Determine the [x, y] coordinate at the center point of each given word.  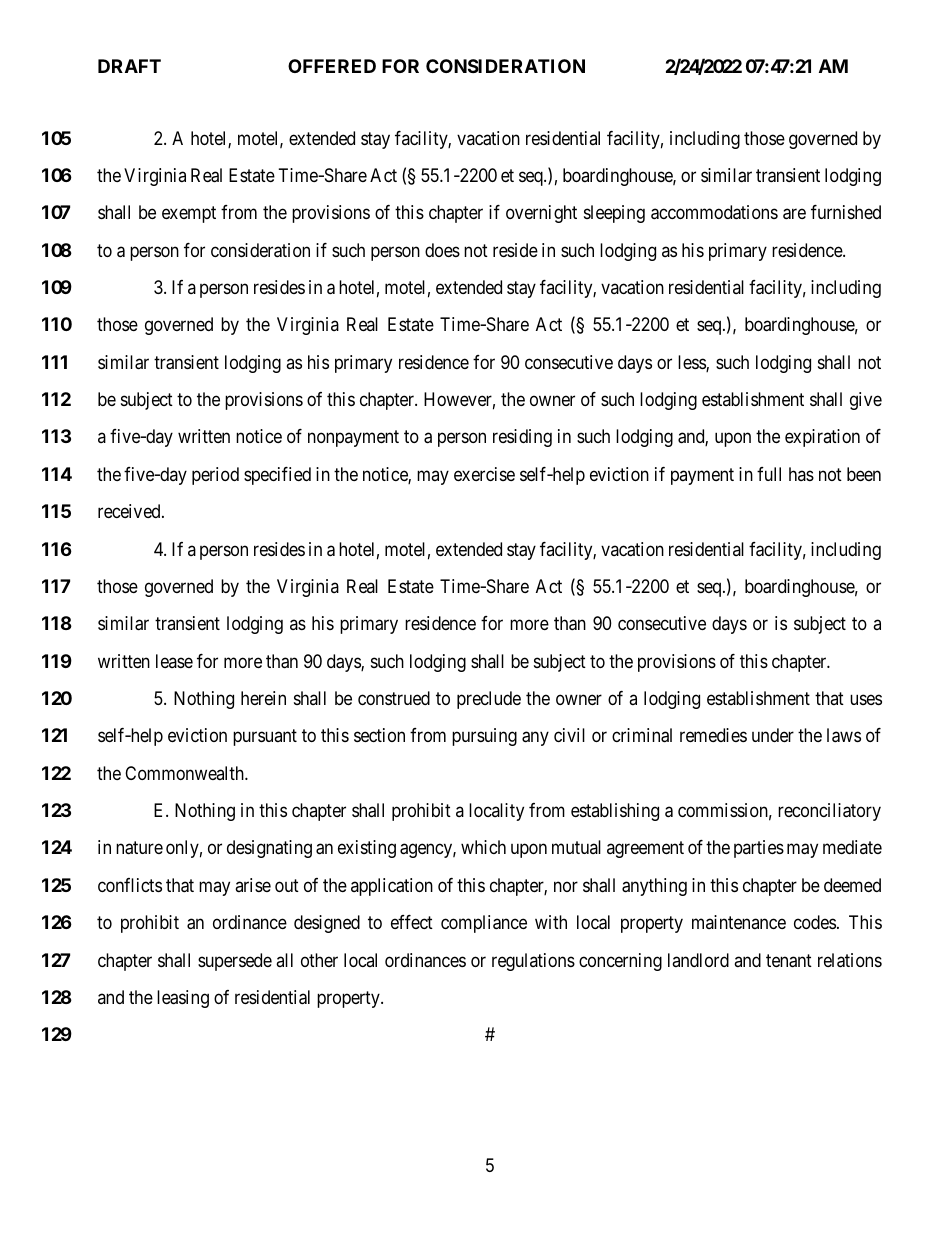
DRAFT [129, 66]
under [773, 735]
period [215, 476]
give [866, 401]
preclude [489, 700]
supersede [235, 962]
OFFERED [332, 66]
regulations [533, 962]
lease [174, 661]
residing [522, 438]
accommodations [714, 212]
